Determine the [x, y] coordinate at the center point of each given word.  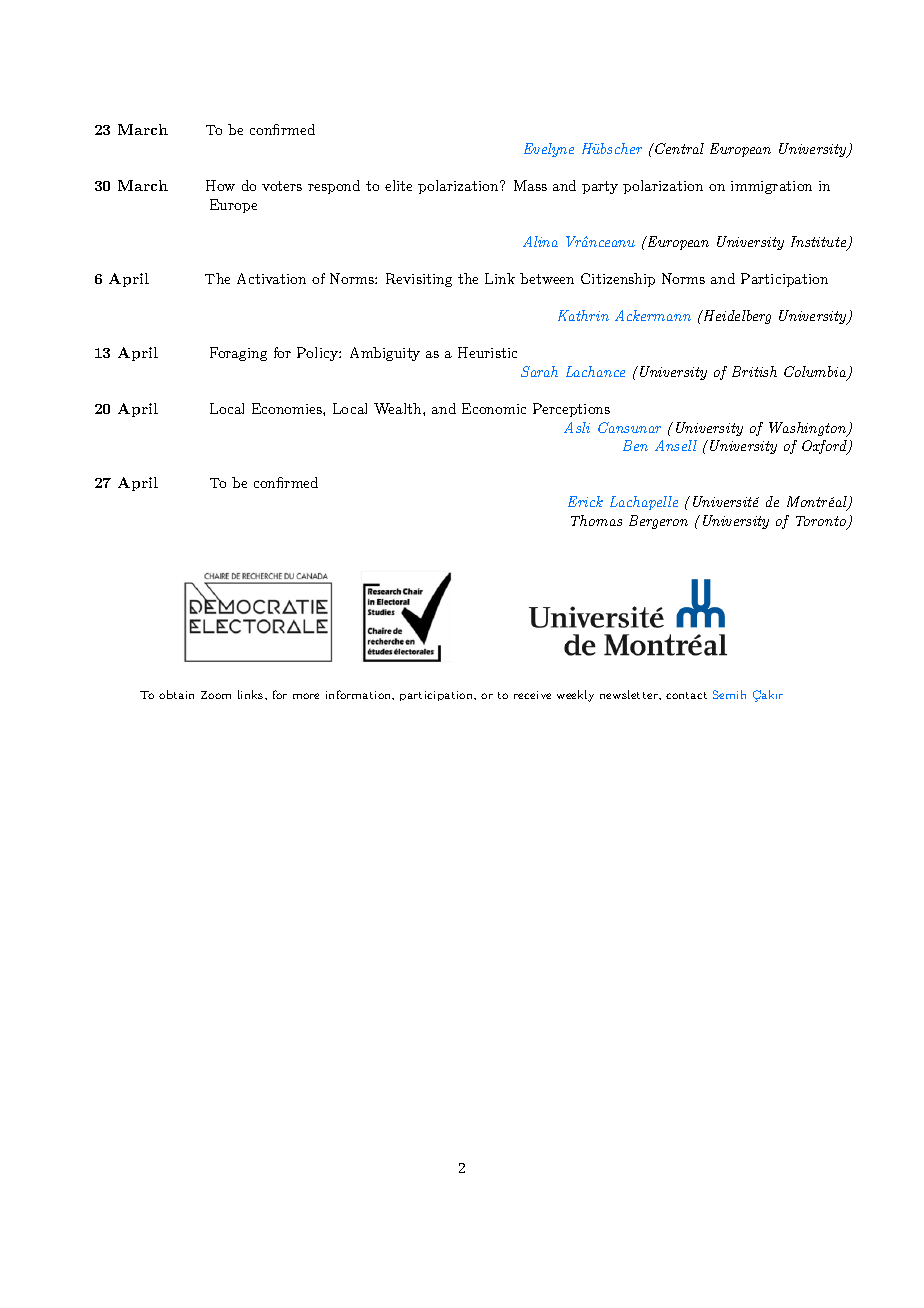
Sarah [539, 371]
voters [282, 186]
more [306, 696]
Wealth [399, 408]
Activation [271, 278]
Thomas [596, 520]
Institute [820, 243]
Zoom [216, 695]
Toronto [822, 522]
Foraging [238, 354]
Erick [585, 501]
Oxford [825, 447]
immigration [771, 187]
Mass [530, 185]
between [547, 278]
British [754, 371]
